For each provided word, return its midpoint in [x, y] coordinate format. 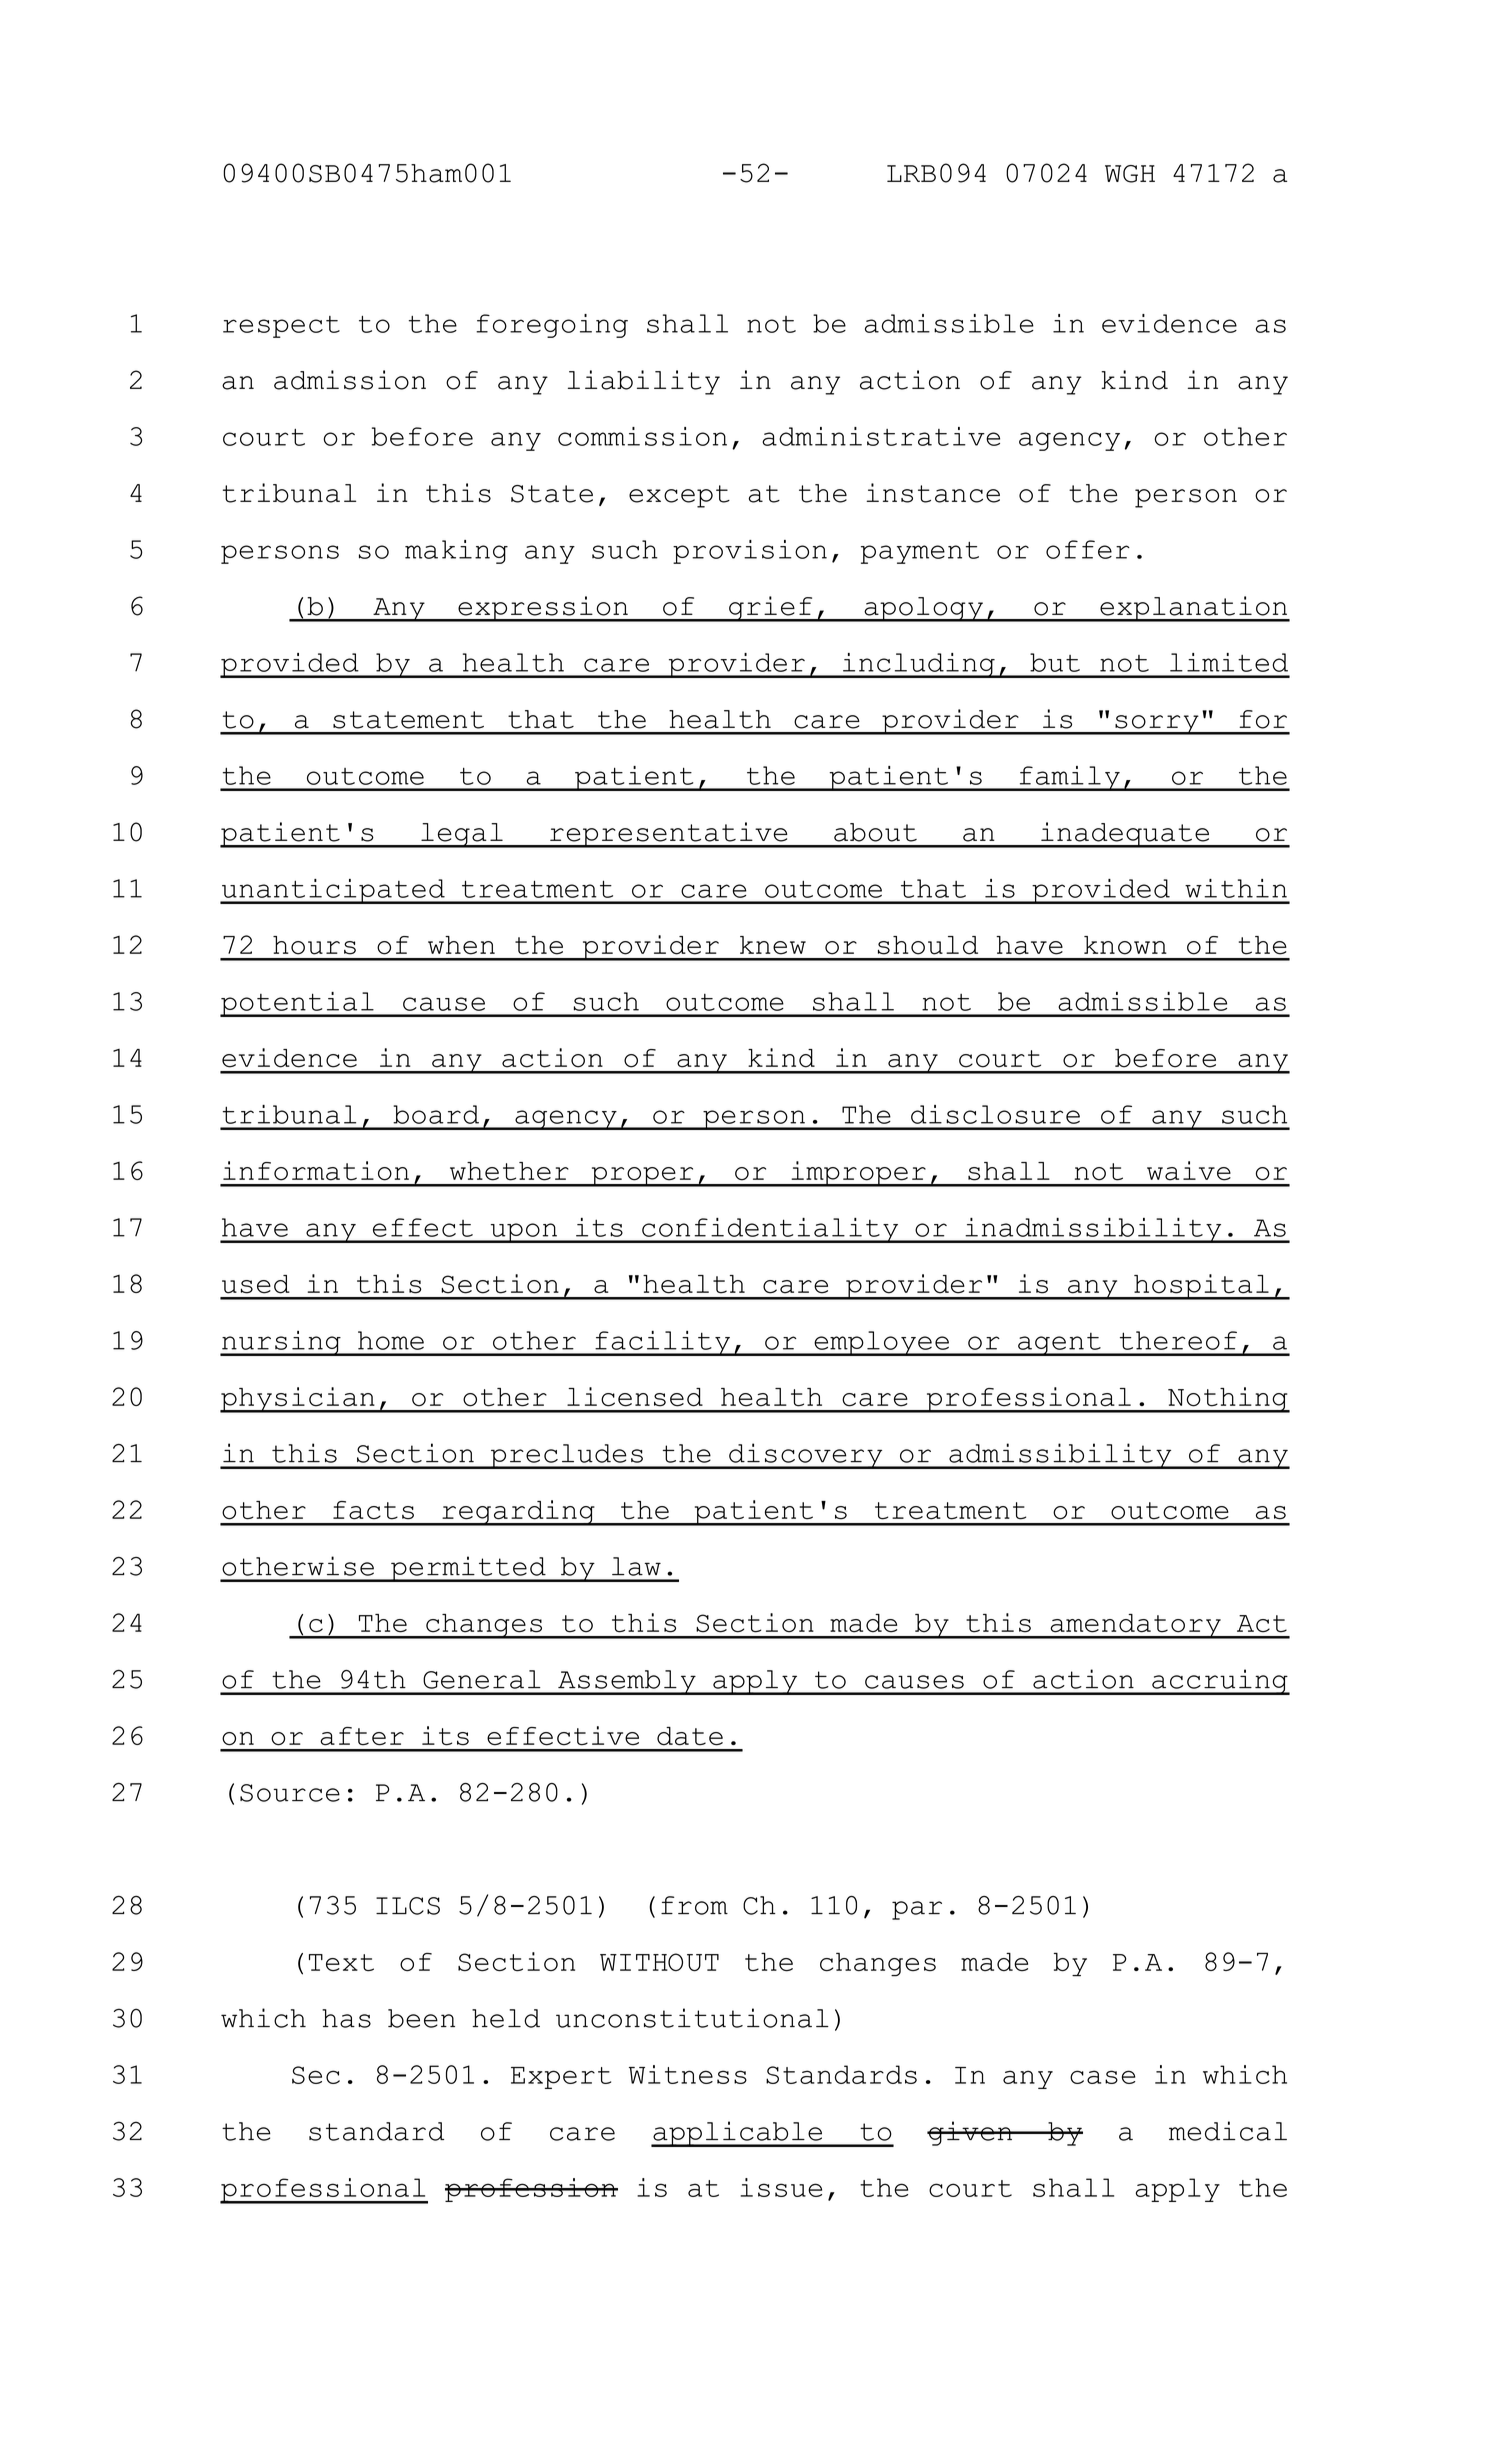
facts [373, 1510]
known [1125, 945]
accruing [1220, 1682]
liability [644, 382]
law [636, 1566]
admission [350, 380]
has [346, 2018]
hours [314, 945]
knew [773, 945]
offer [1088, 549]
